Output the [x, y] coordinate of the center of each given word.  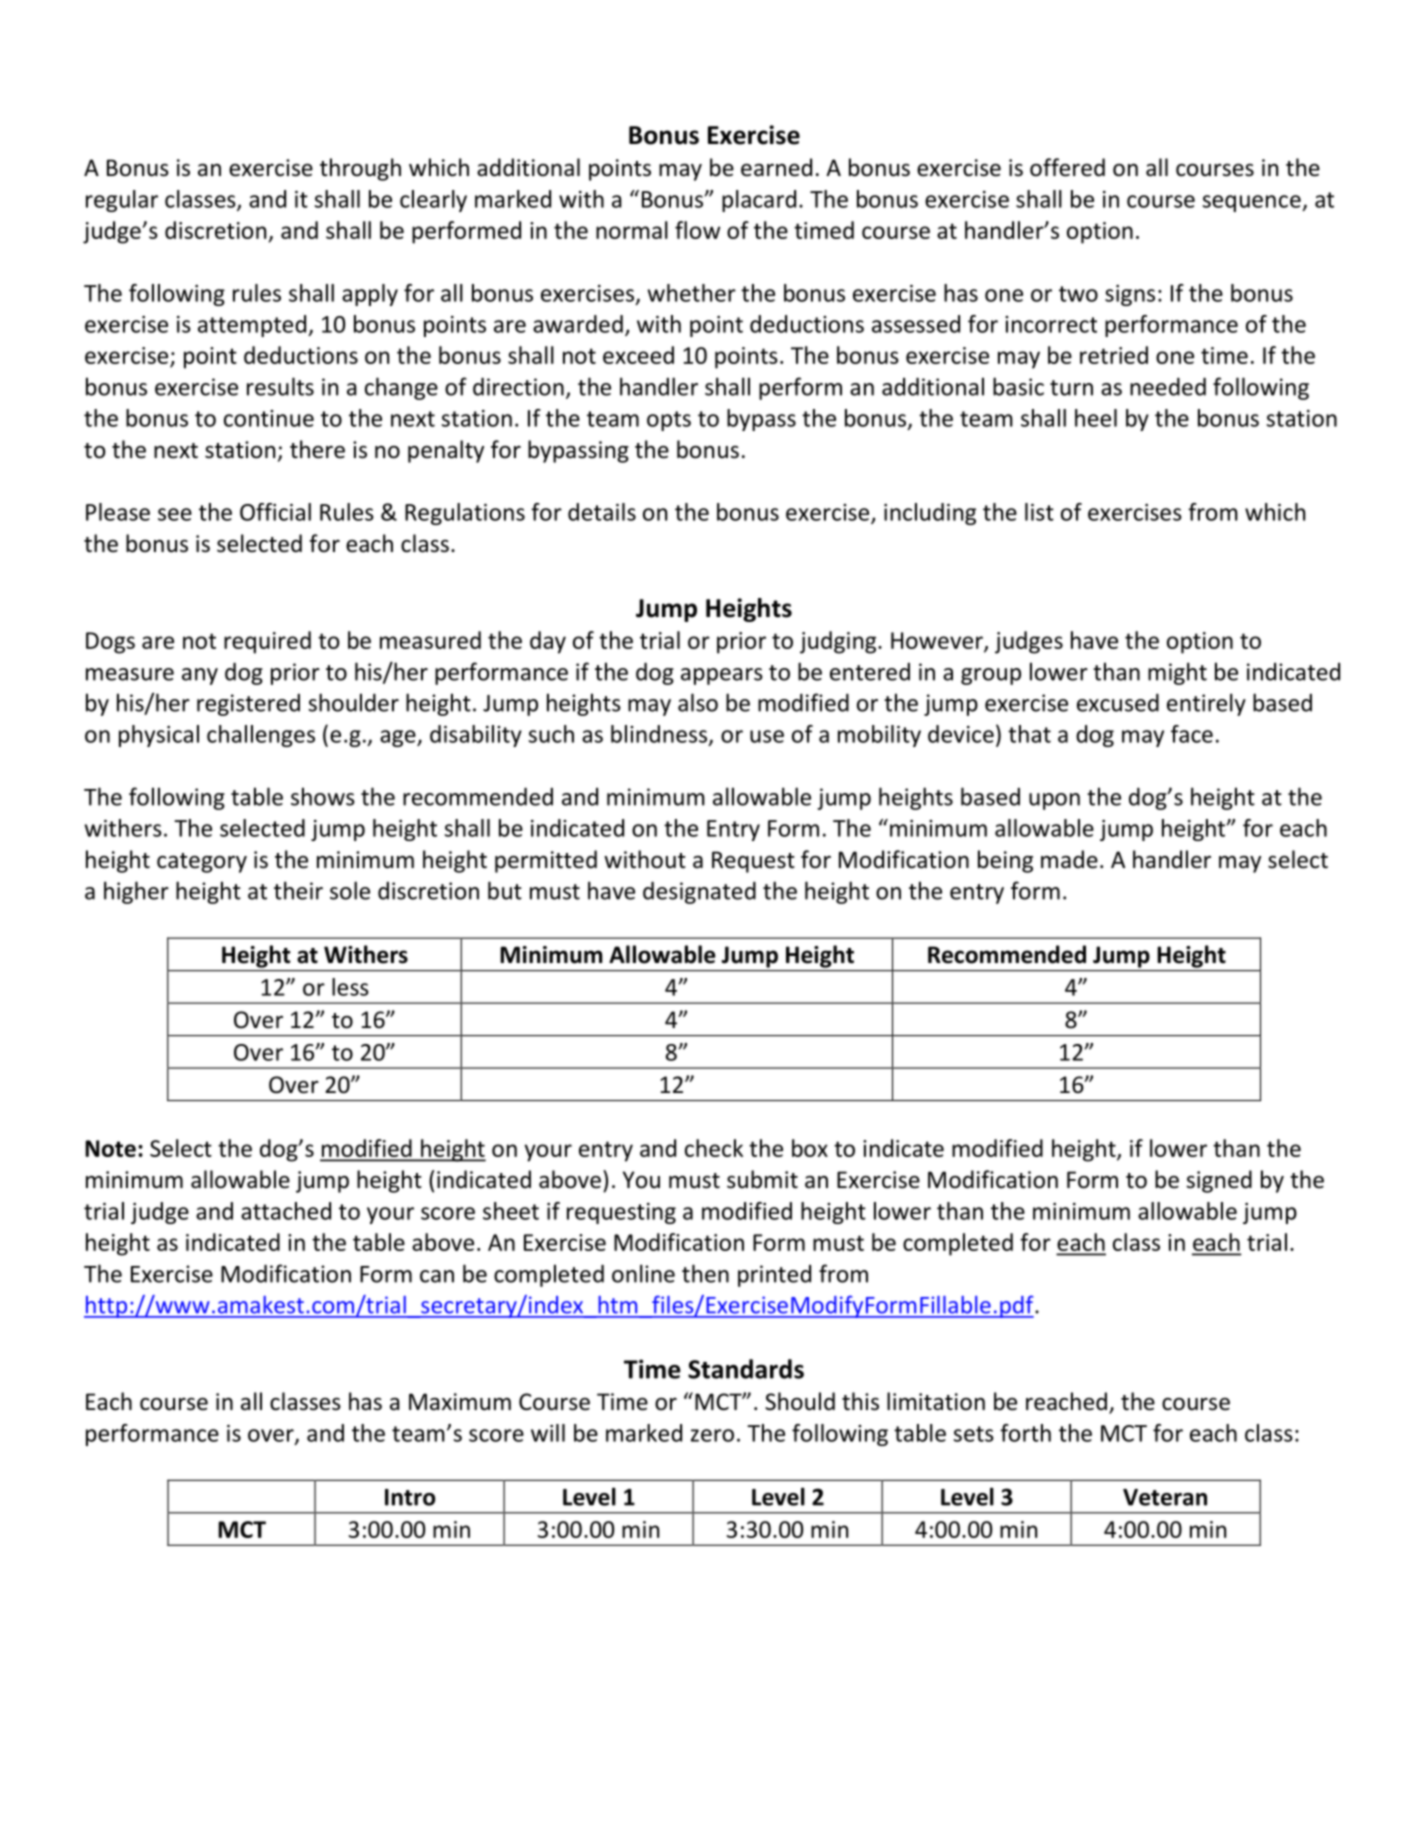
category [202, 863]
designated [699, 892]
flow [697, 230]
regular [122, 201]
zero [712, 1435]
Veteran [1165, 1497]
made [1069, 859]
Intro [410, 1497]
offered [1067, 167]
